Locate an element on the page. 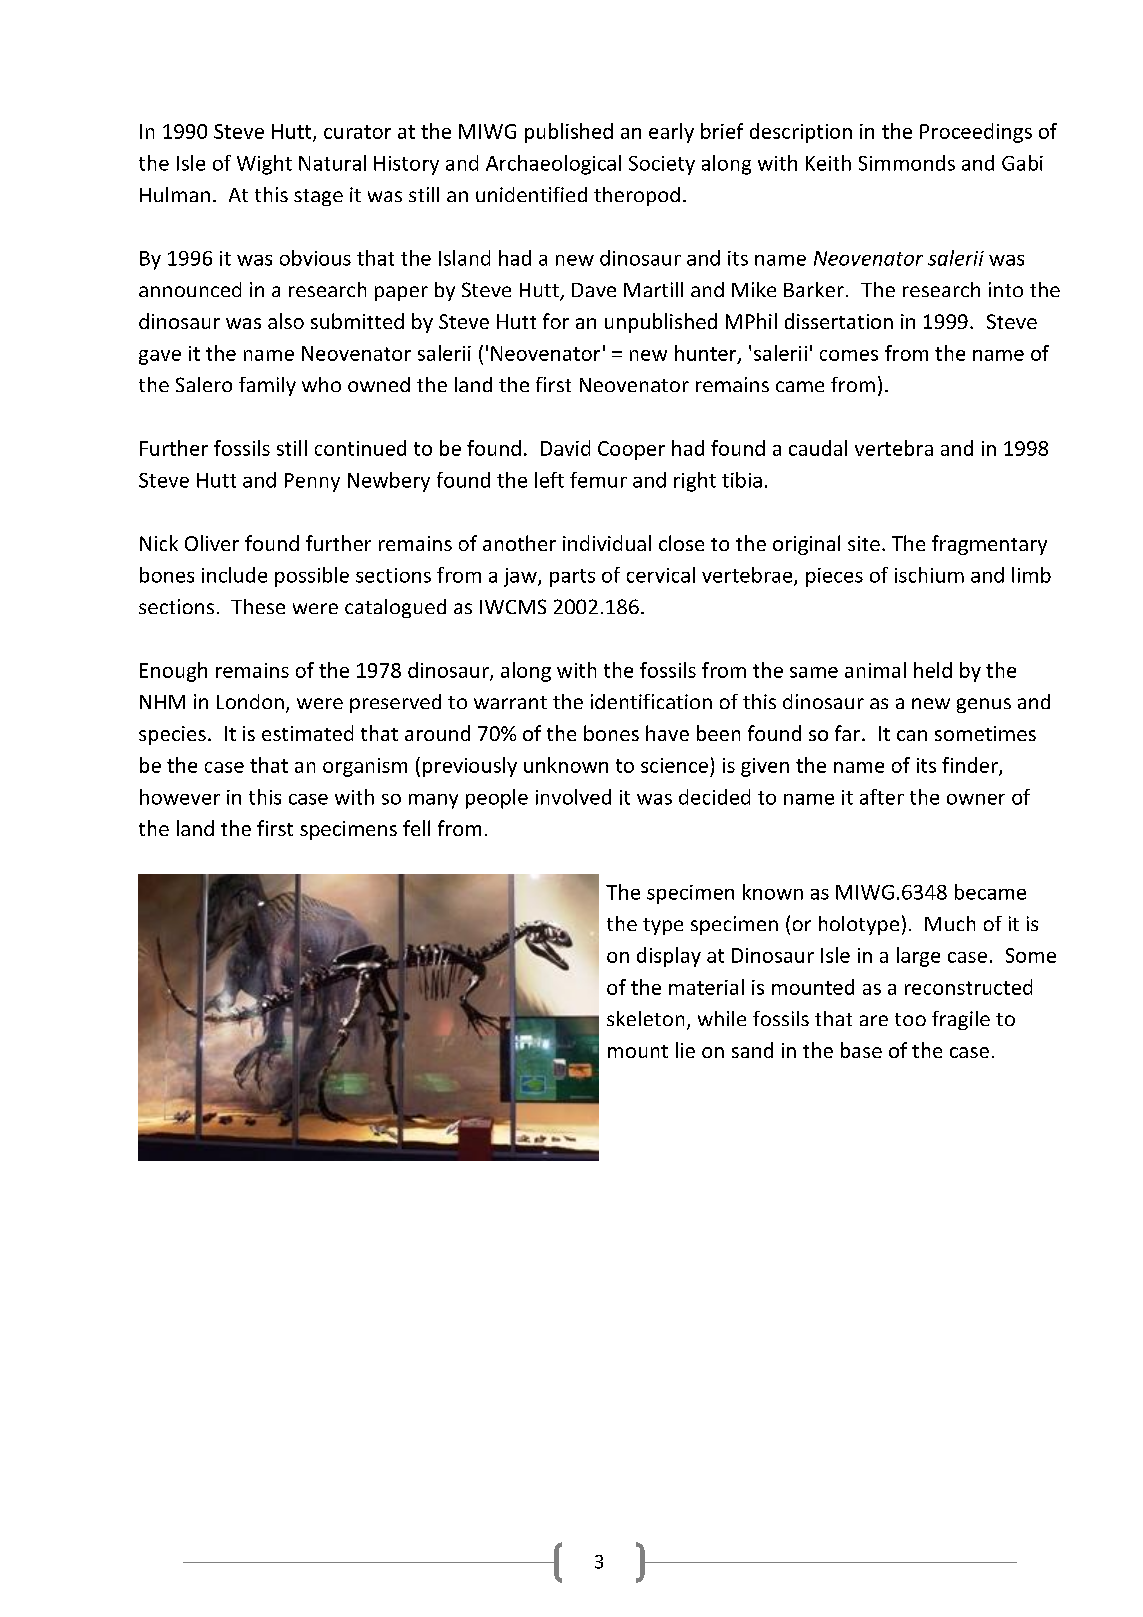  Archaeological is located at coordinates (553, 165).
